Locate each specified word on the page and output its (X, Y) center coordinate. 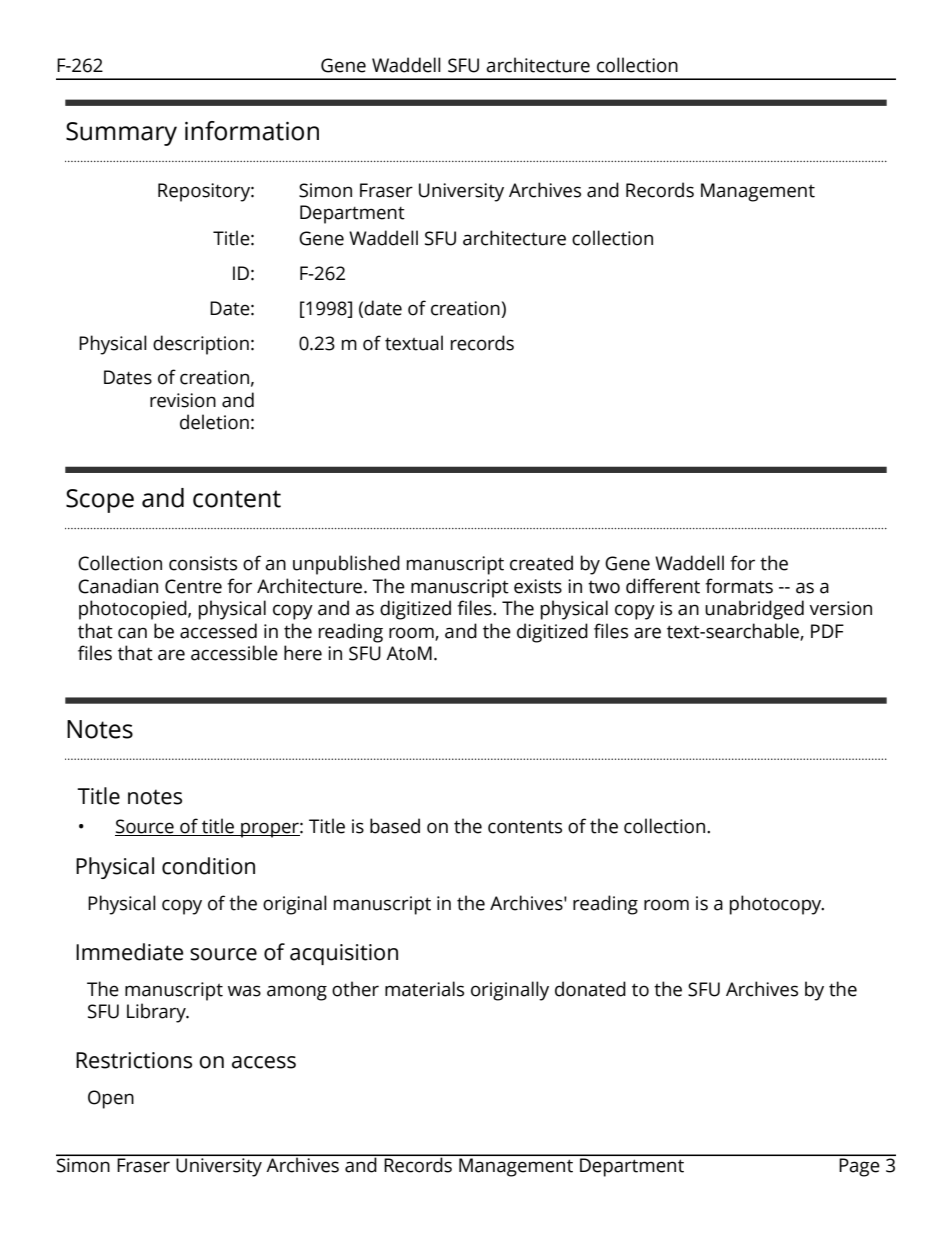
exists (538, 586)
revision (183, 400)
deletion (214, 422)
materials (424, 989)
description (201, 345)
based (395, 826)
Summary (121, 134)
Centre (193, 586)
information (252, 131)
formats (739, 586)
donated (590, 989)
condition (208, 866)
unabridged (754, 610)
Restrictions (134, 1060)
